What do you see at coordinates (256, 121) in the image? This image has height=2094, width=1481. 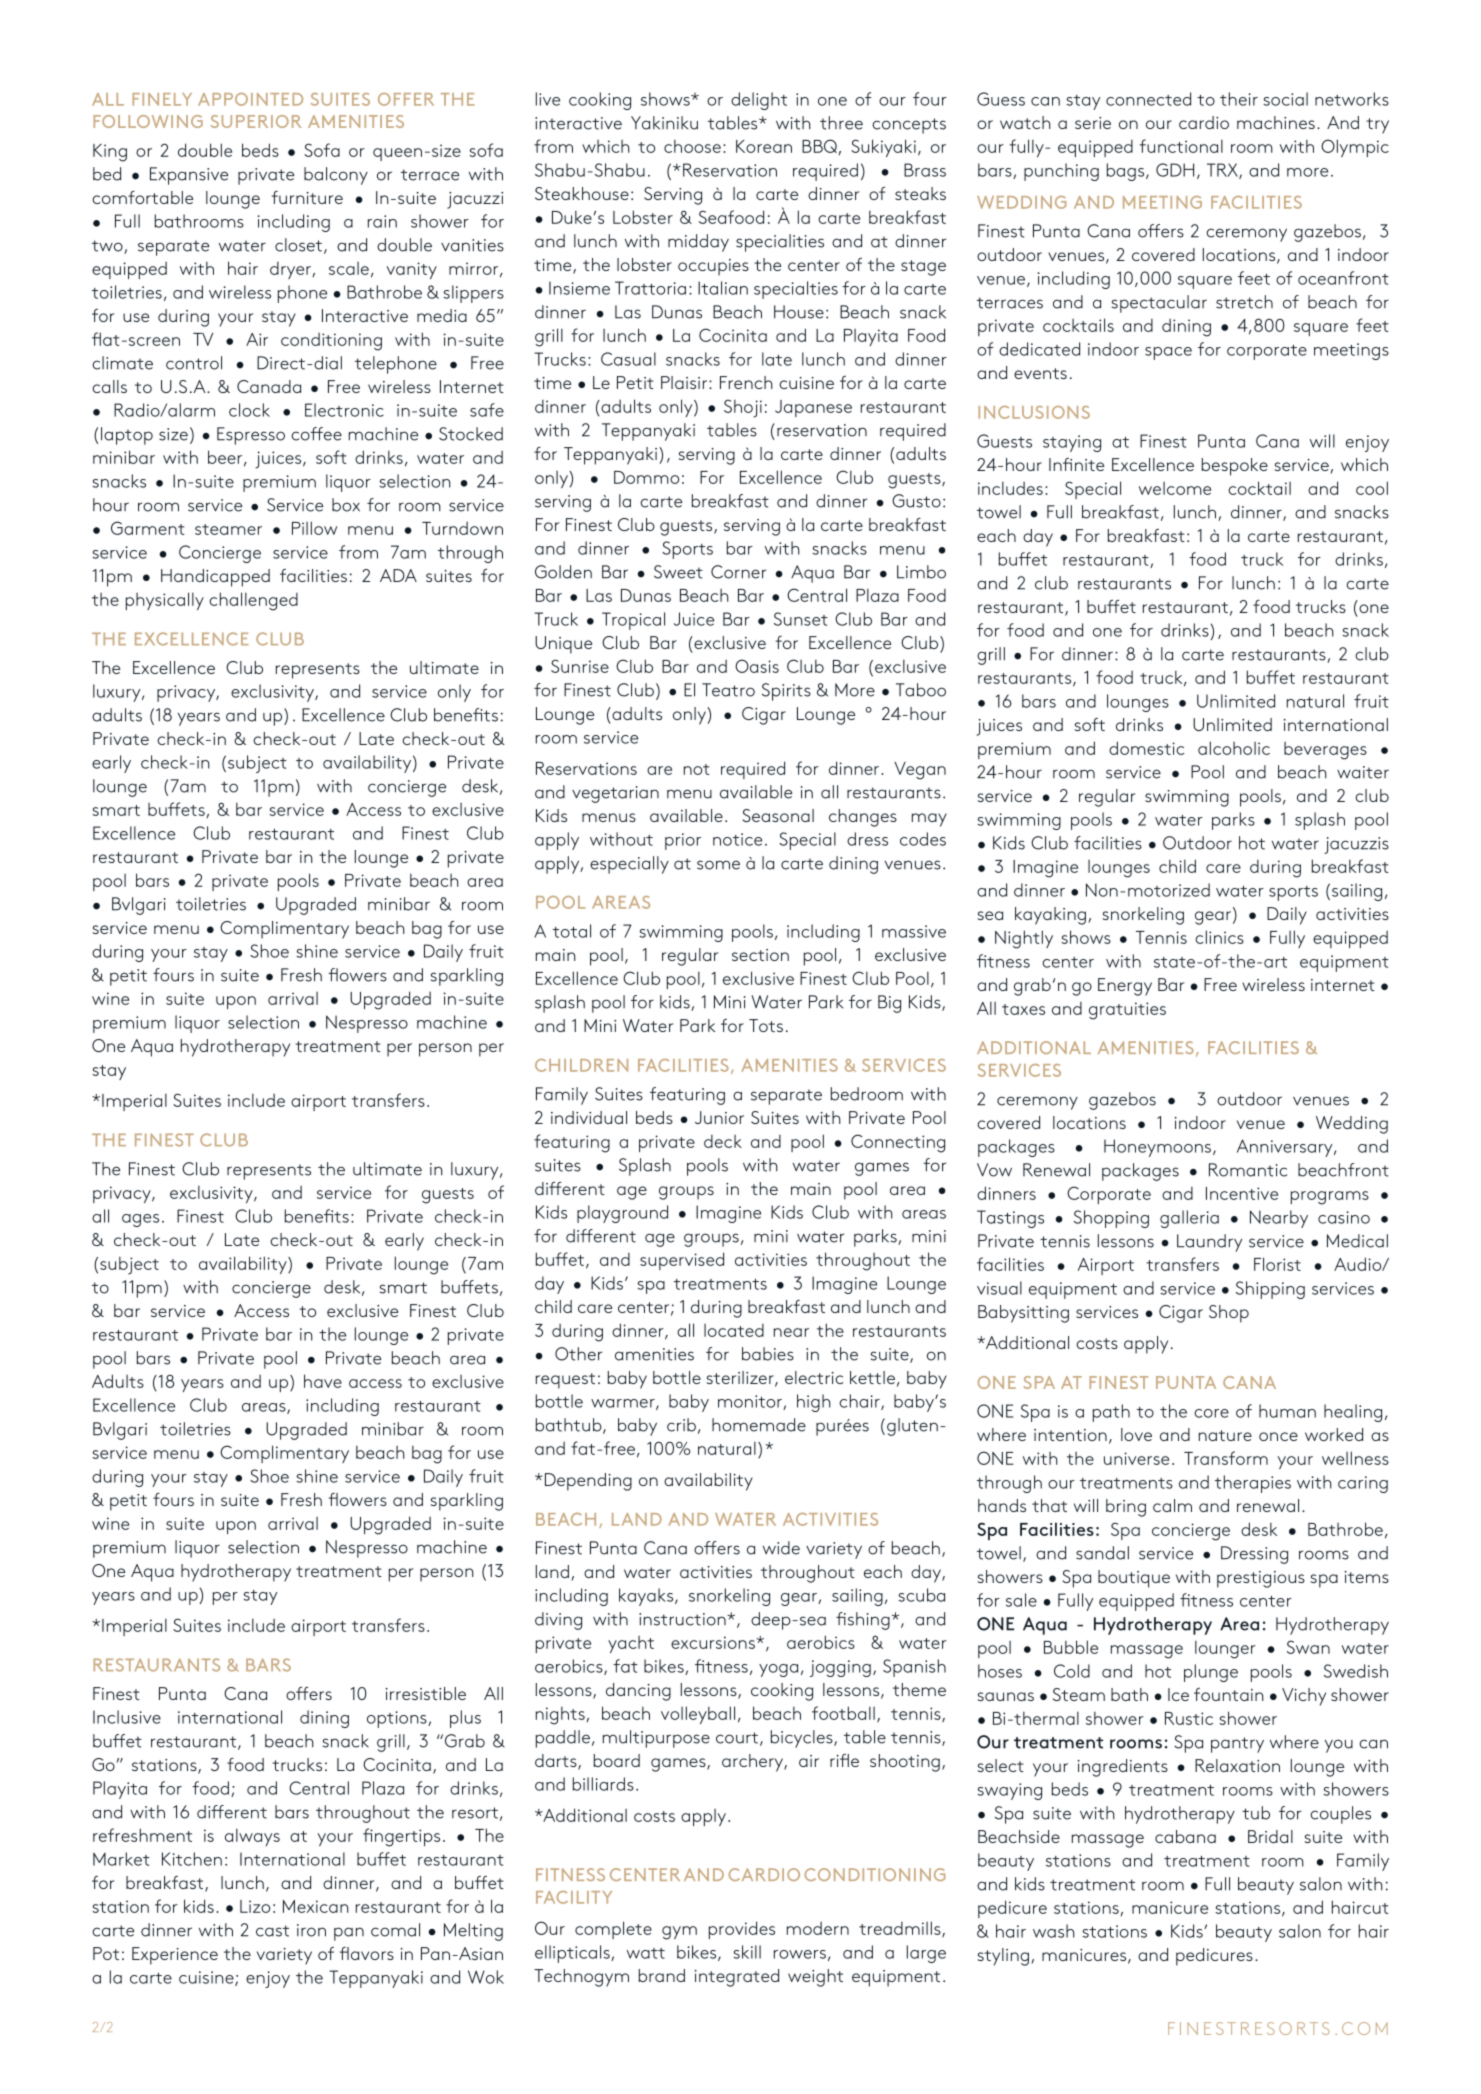 I see `SUPERIOR` at bounding box center [256, 121].
